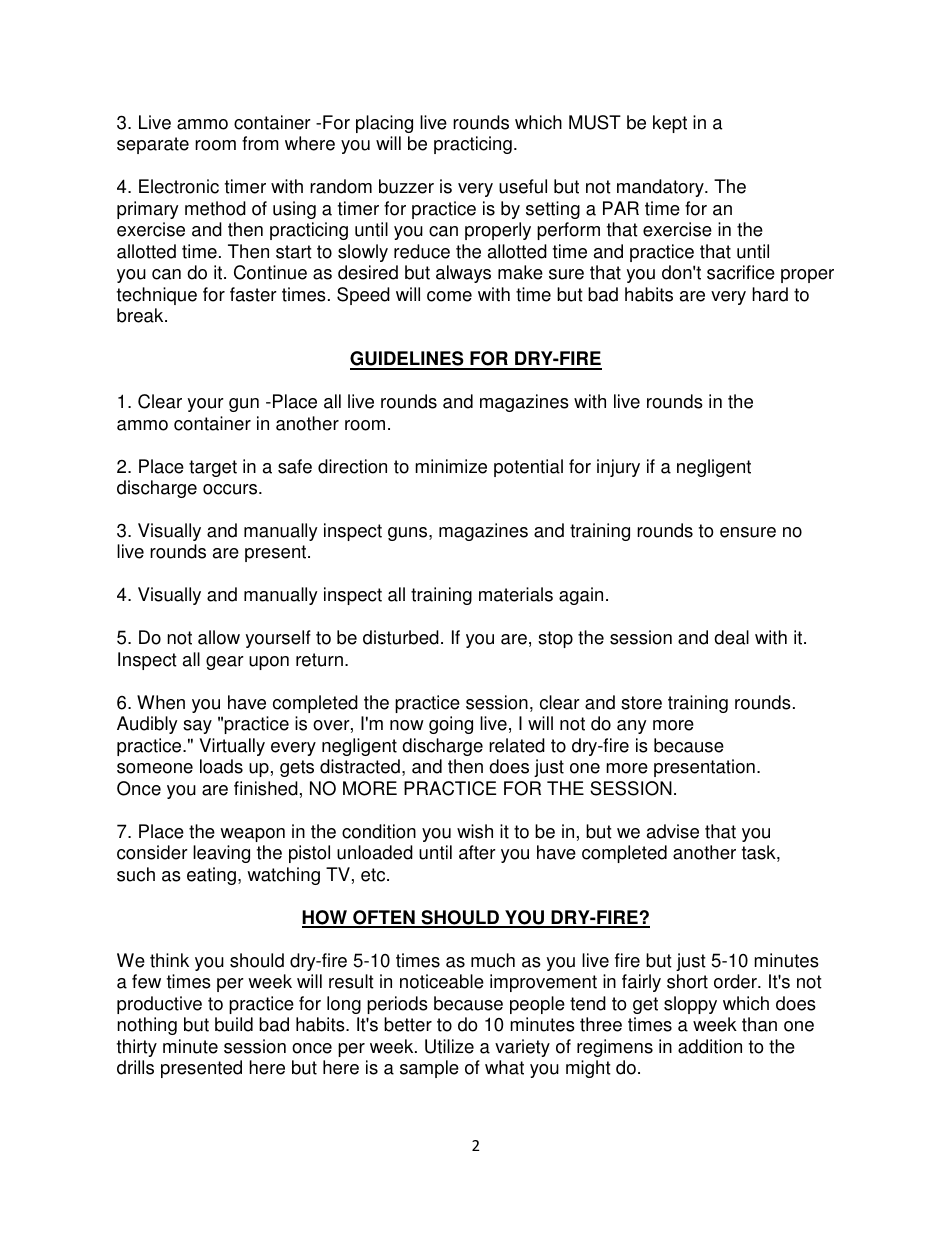 The width and height of the screenshot is (952, 1233). Describe the element at coordinates (451, 466) in the screenshot. I see `minimize` at that location.
